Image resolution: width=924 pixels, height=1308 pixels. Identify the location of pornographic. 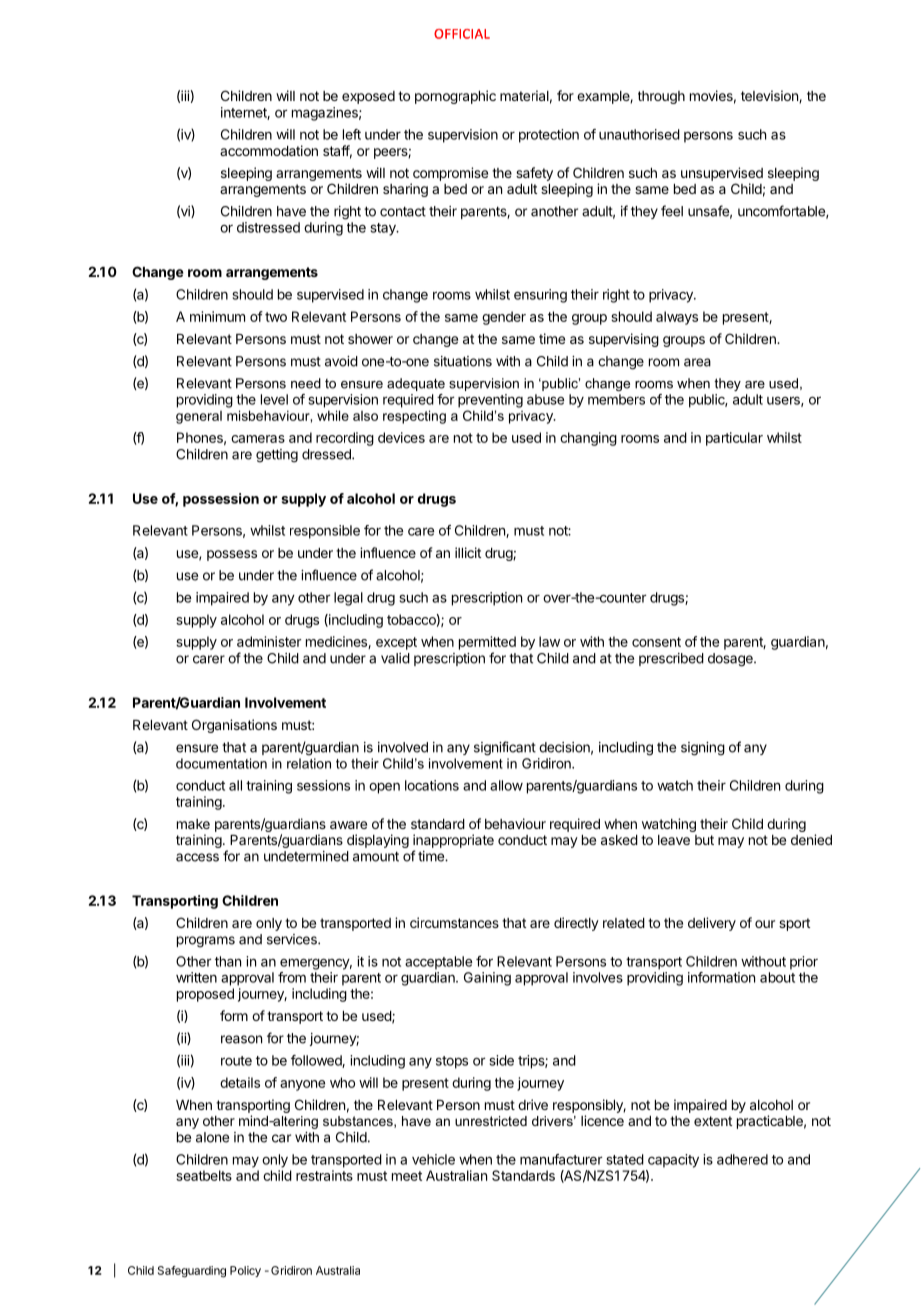
(455, 97).
